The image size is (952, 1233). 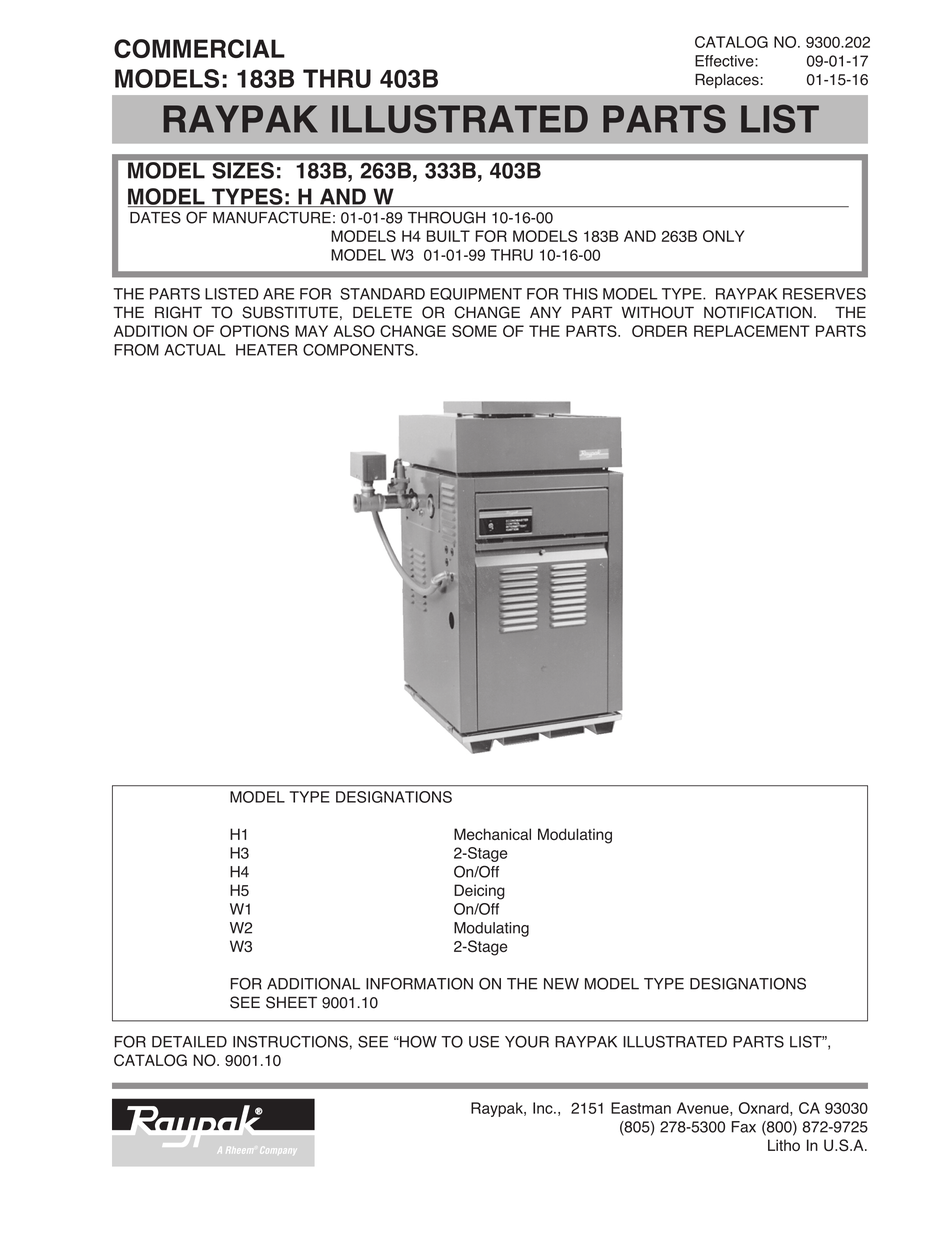 What do you see at coordinates (544, 1108) in the page?
I see `Inc` at bounding box center [544, 1108].
